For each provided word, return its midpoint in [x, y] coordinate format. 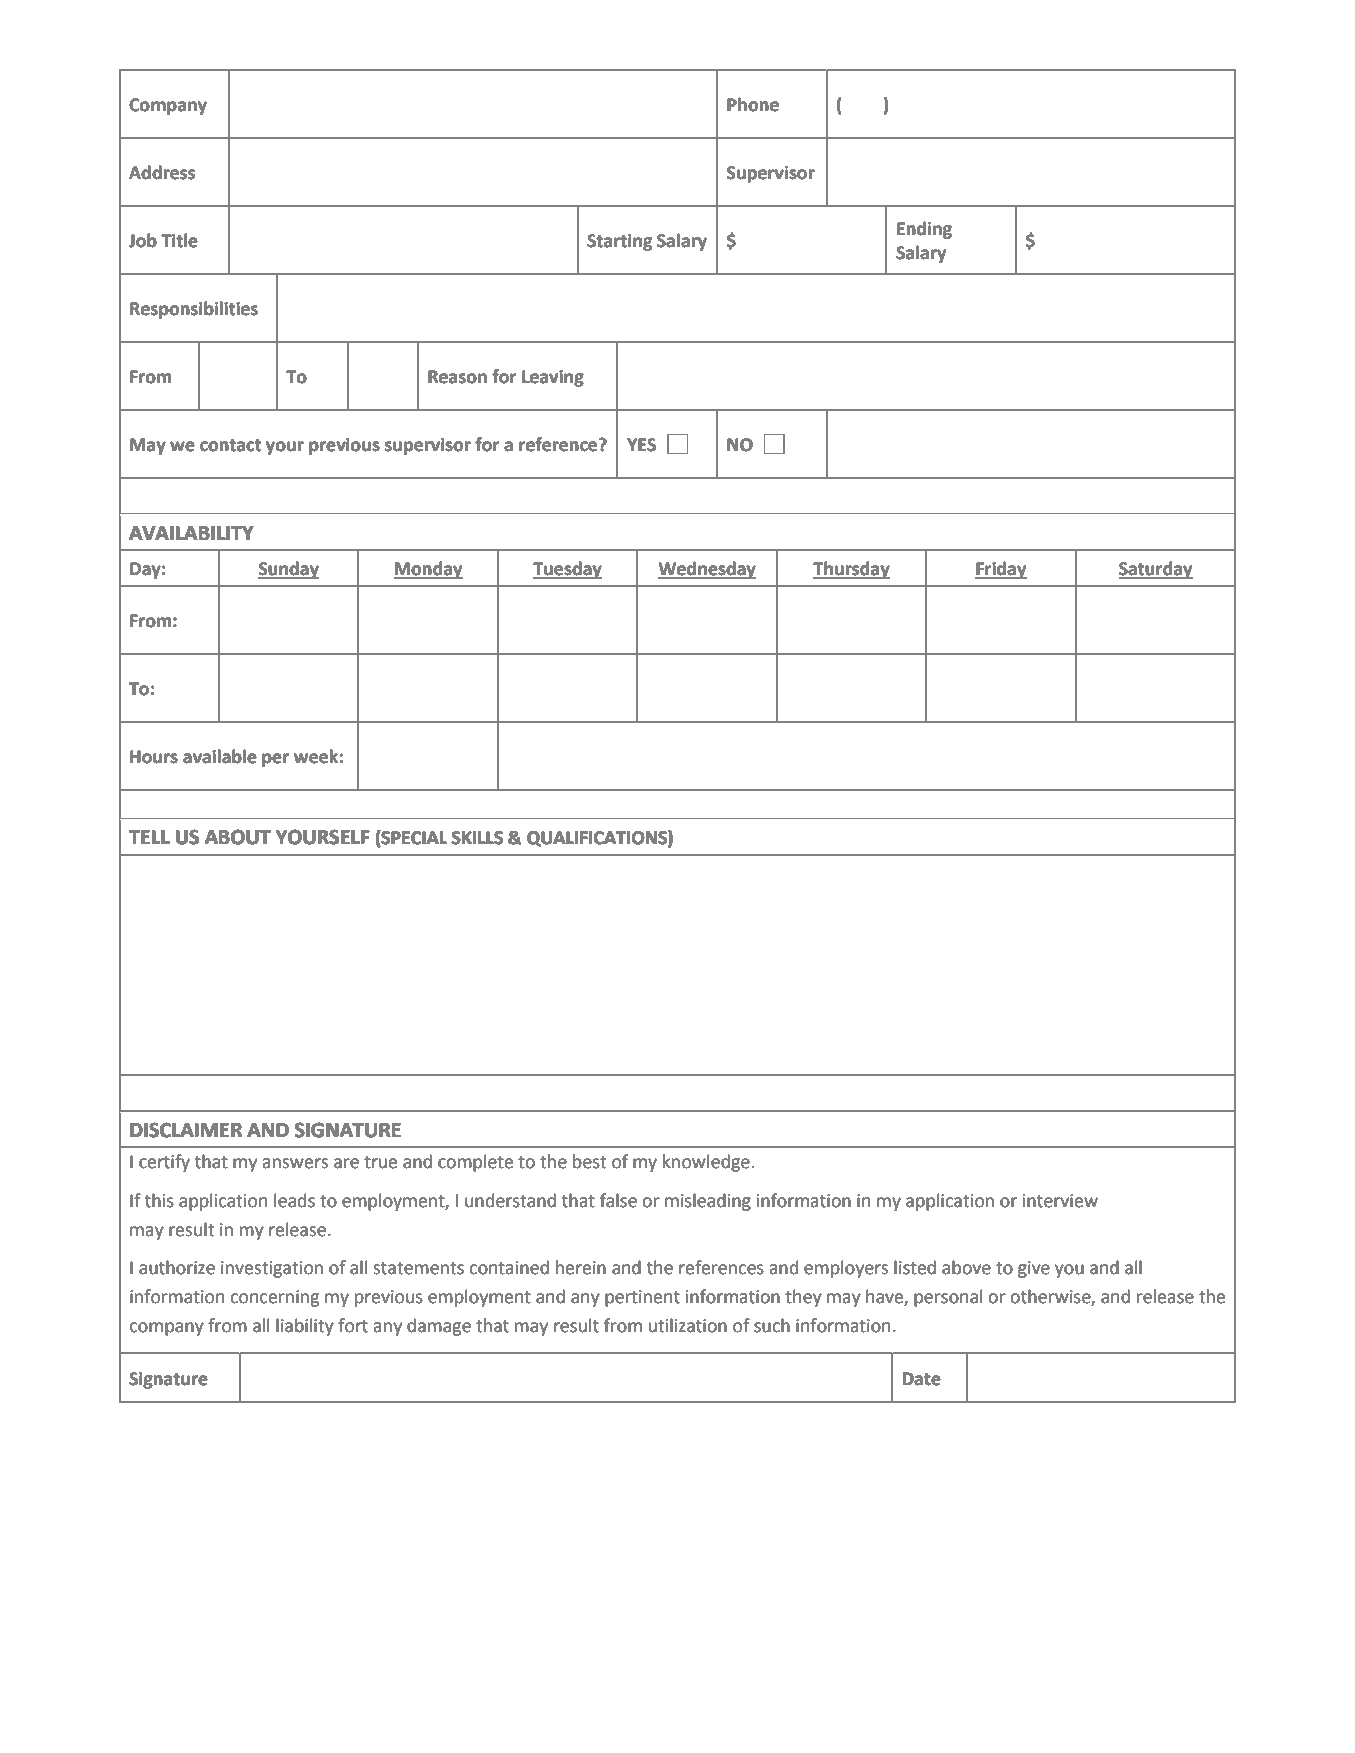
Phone [753, 104]
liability [305, 1327]
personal [948, 1298]
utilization [688, 1325]
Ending [924, 230]
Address [162, 172]
